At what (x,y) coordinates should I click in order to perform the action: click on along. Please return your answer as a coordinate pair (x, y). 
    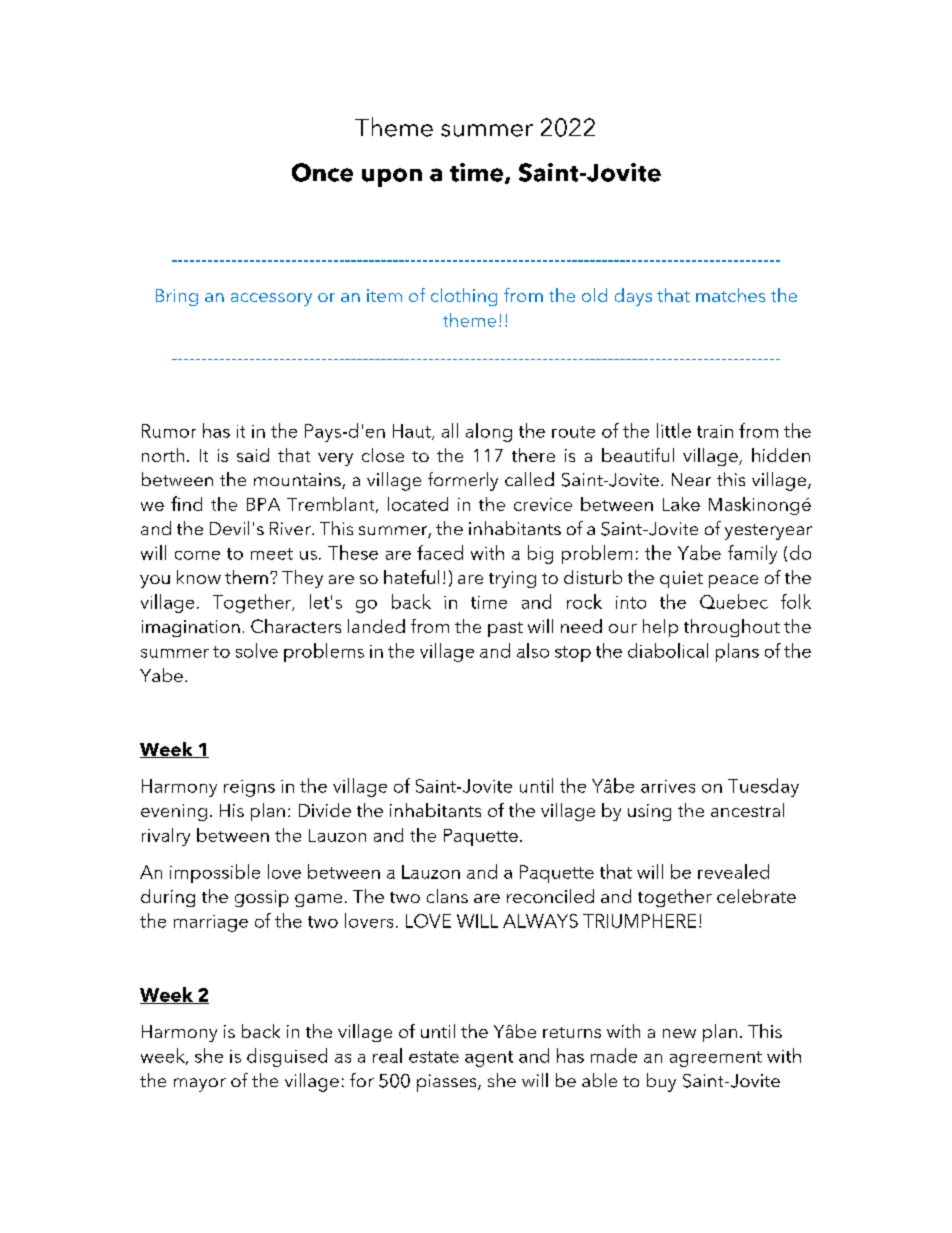
    Looking at the image, I should click on (489, 432).
